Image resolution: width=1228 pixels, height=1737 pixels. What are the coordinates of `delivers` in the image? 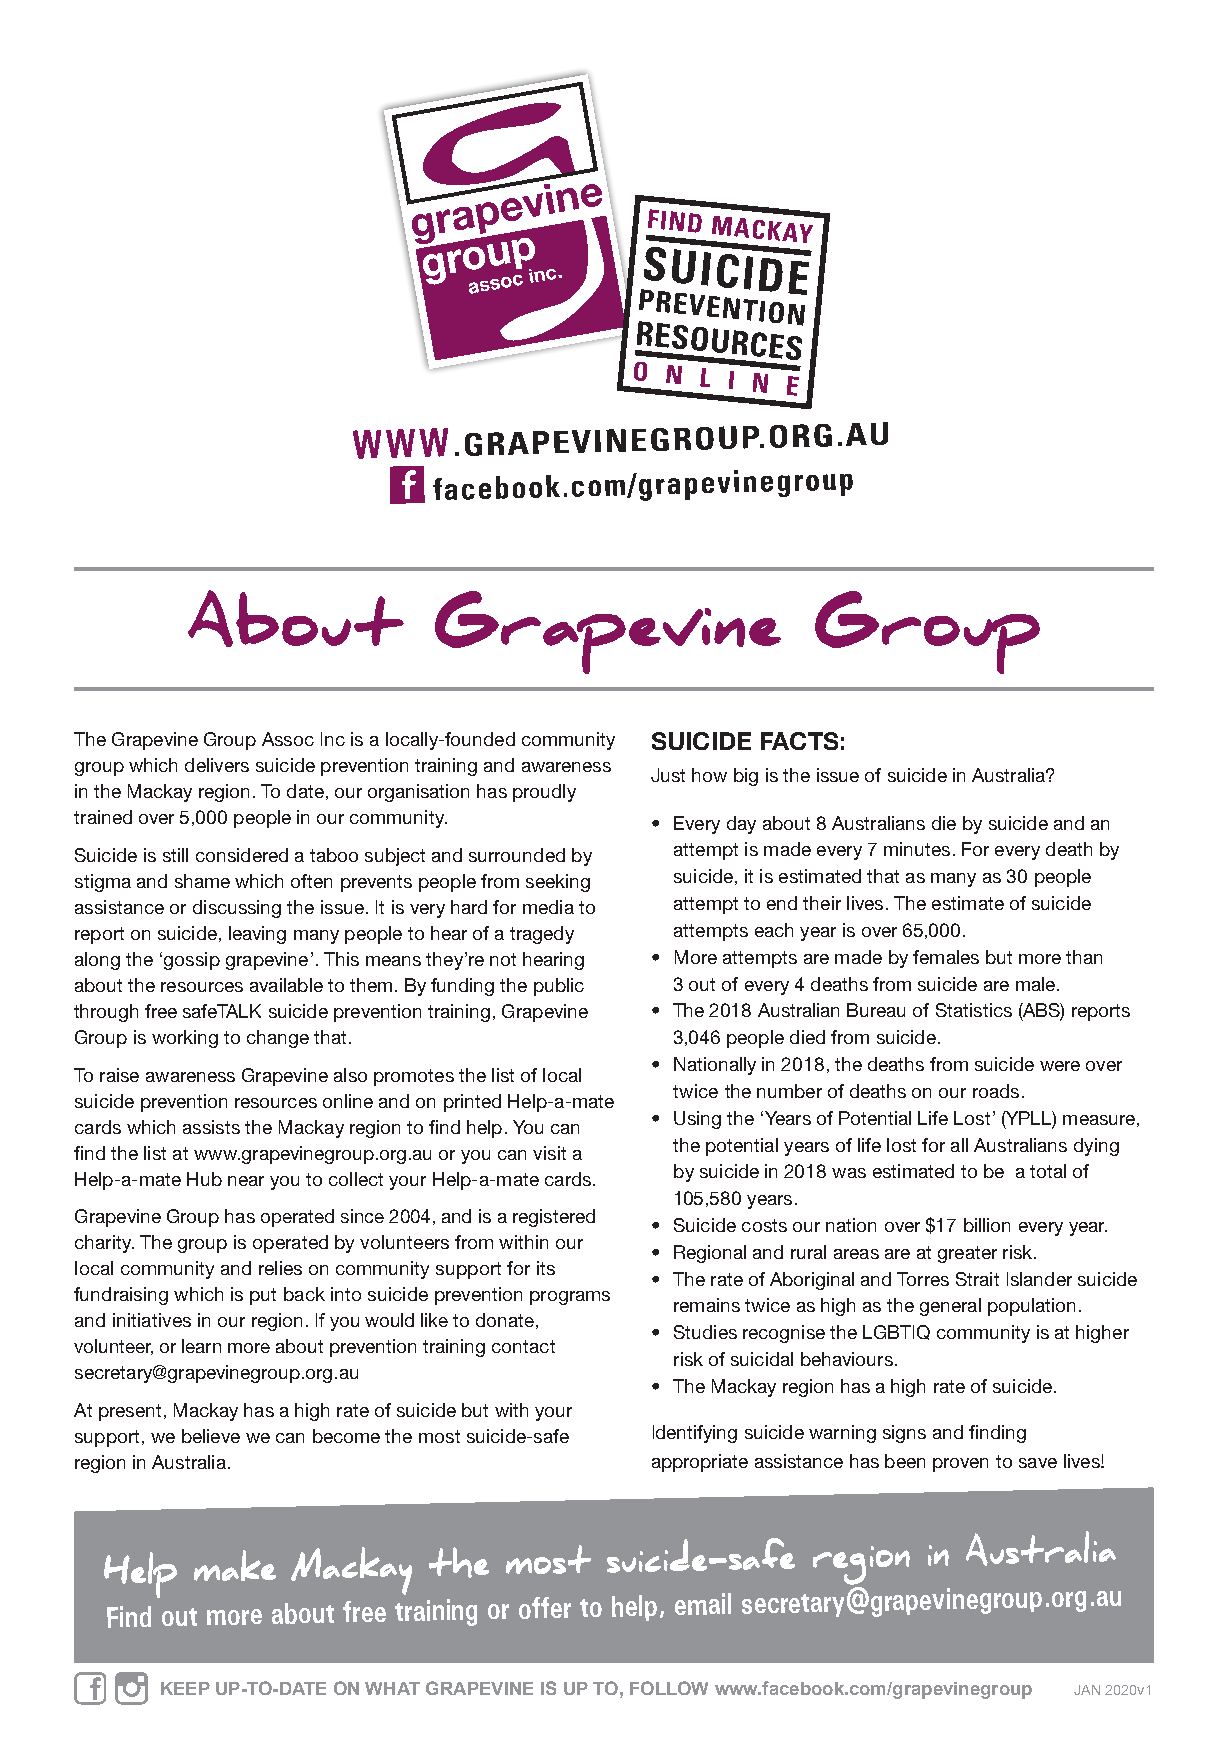 It's located at (217, 765).
